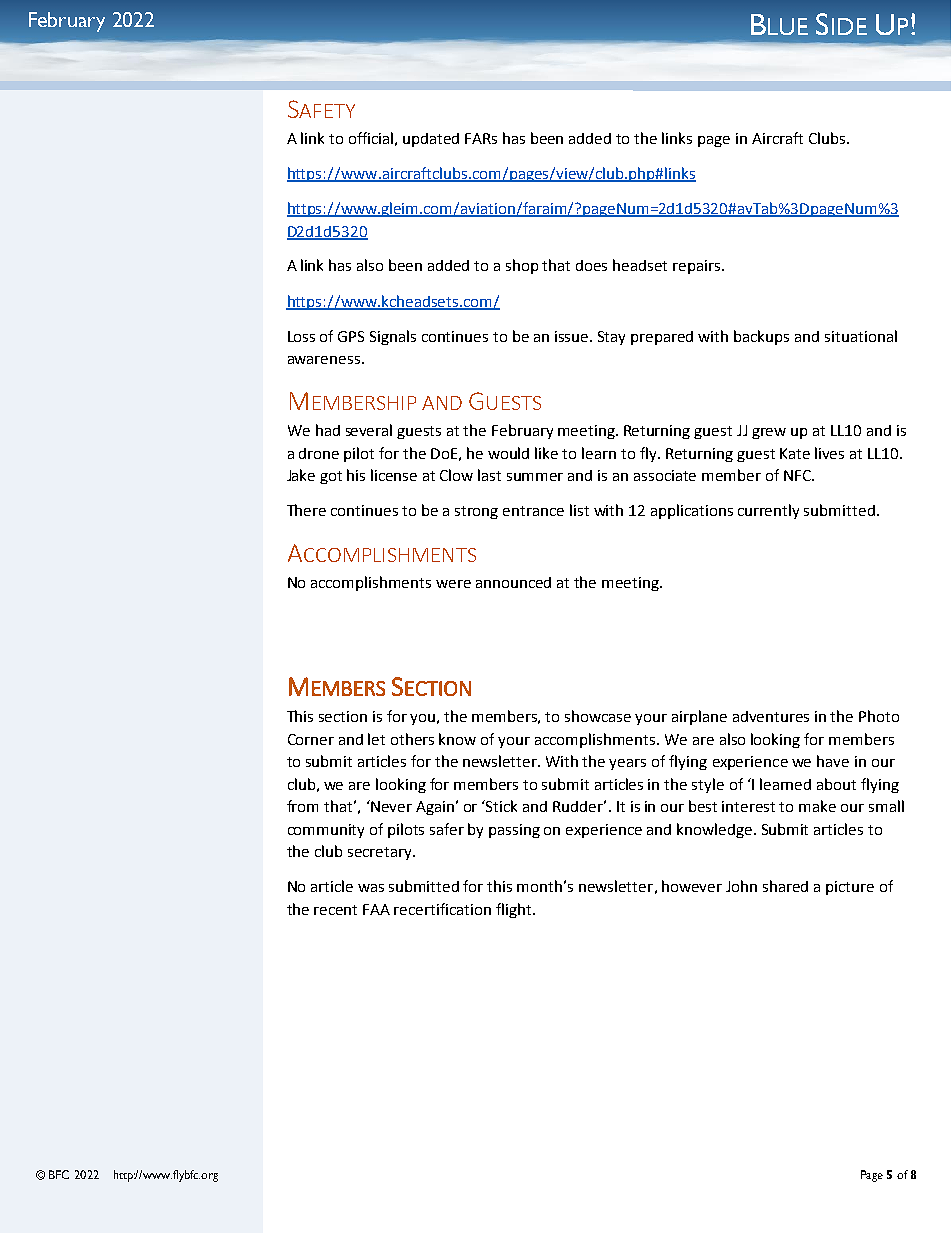  Describe the element at coordinates (591, 265) in the screenshot. I see `does` at that location.
